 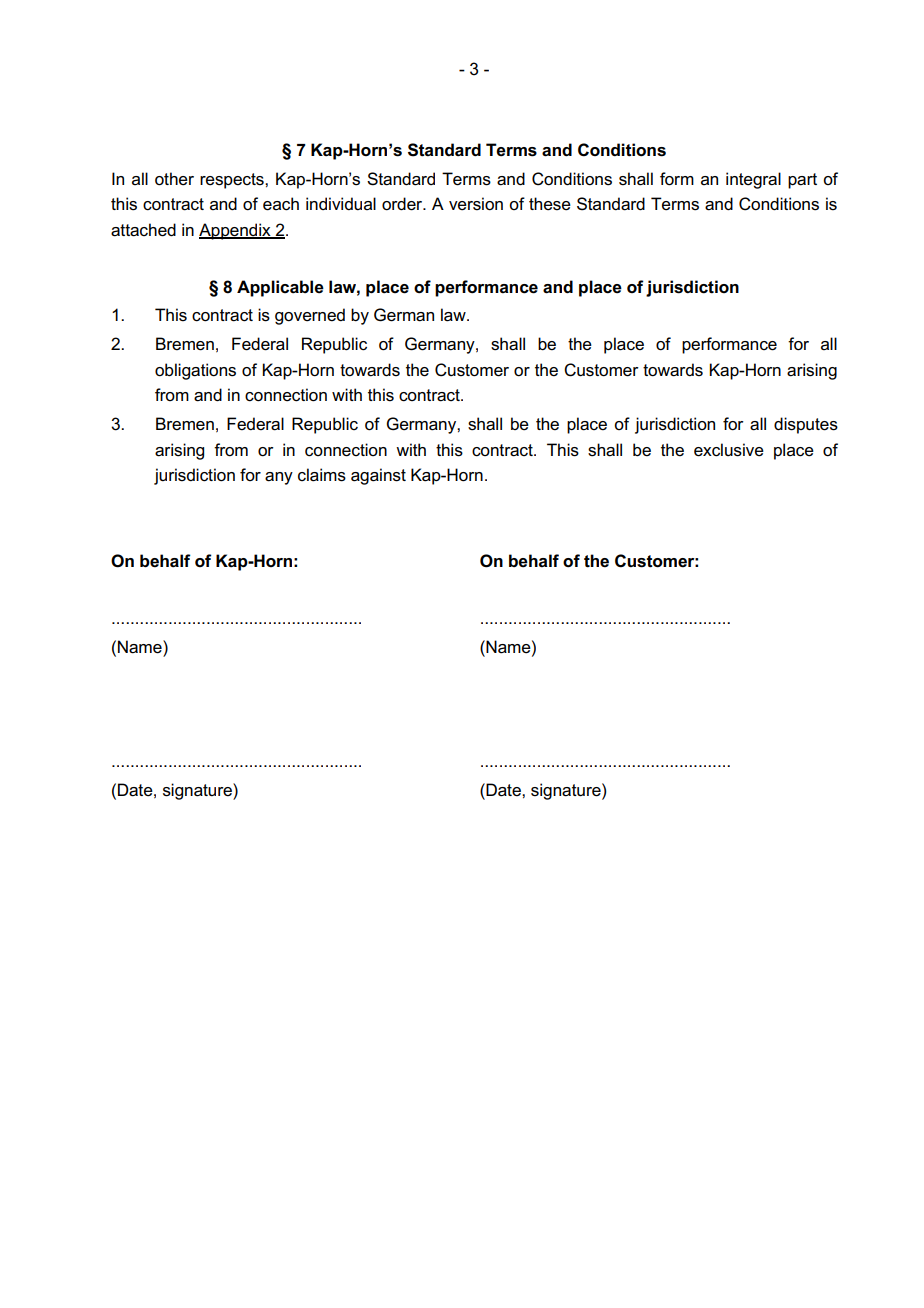 I want to click on governed, so click(x=310, y=316).
